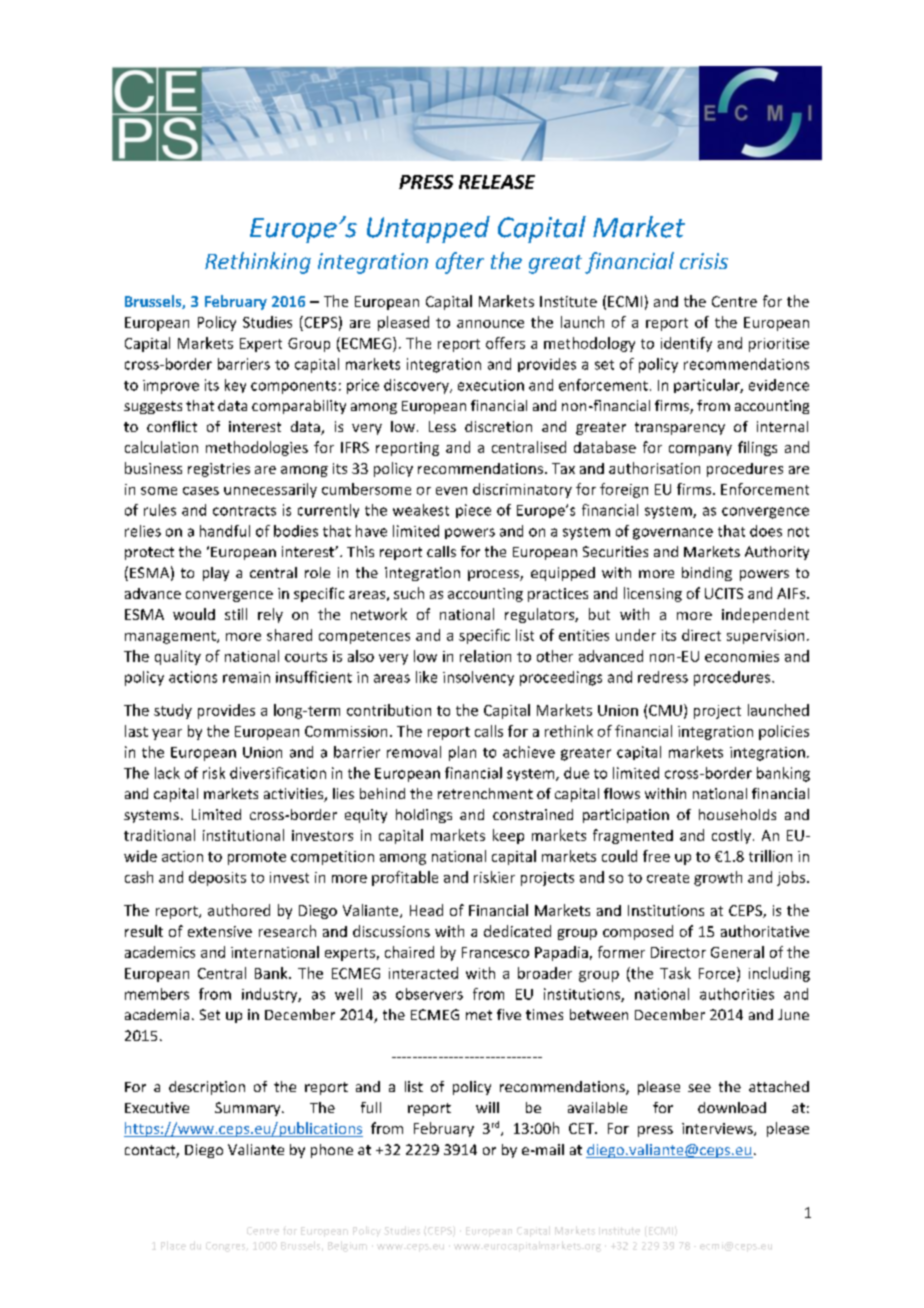  What do you see at coordinates (220, 931) in the image?
I see `extensive` at bounding box center [220, 931].
